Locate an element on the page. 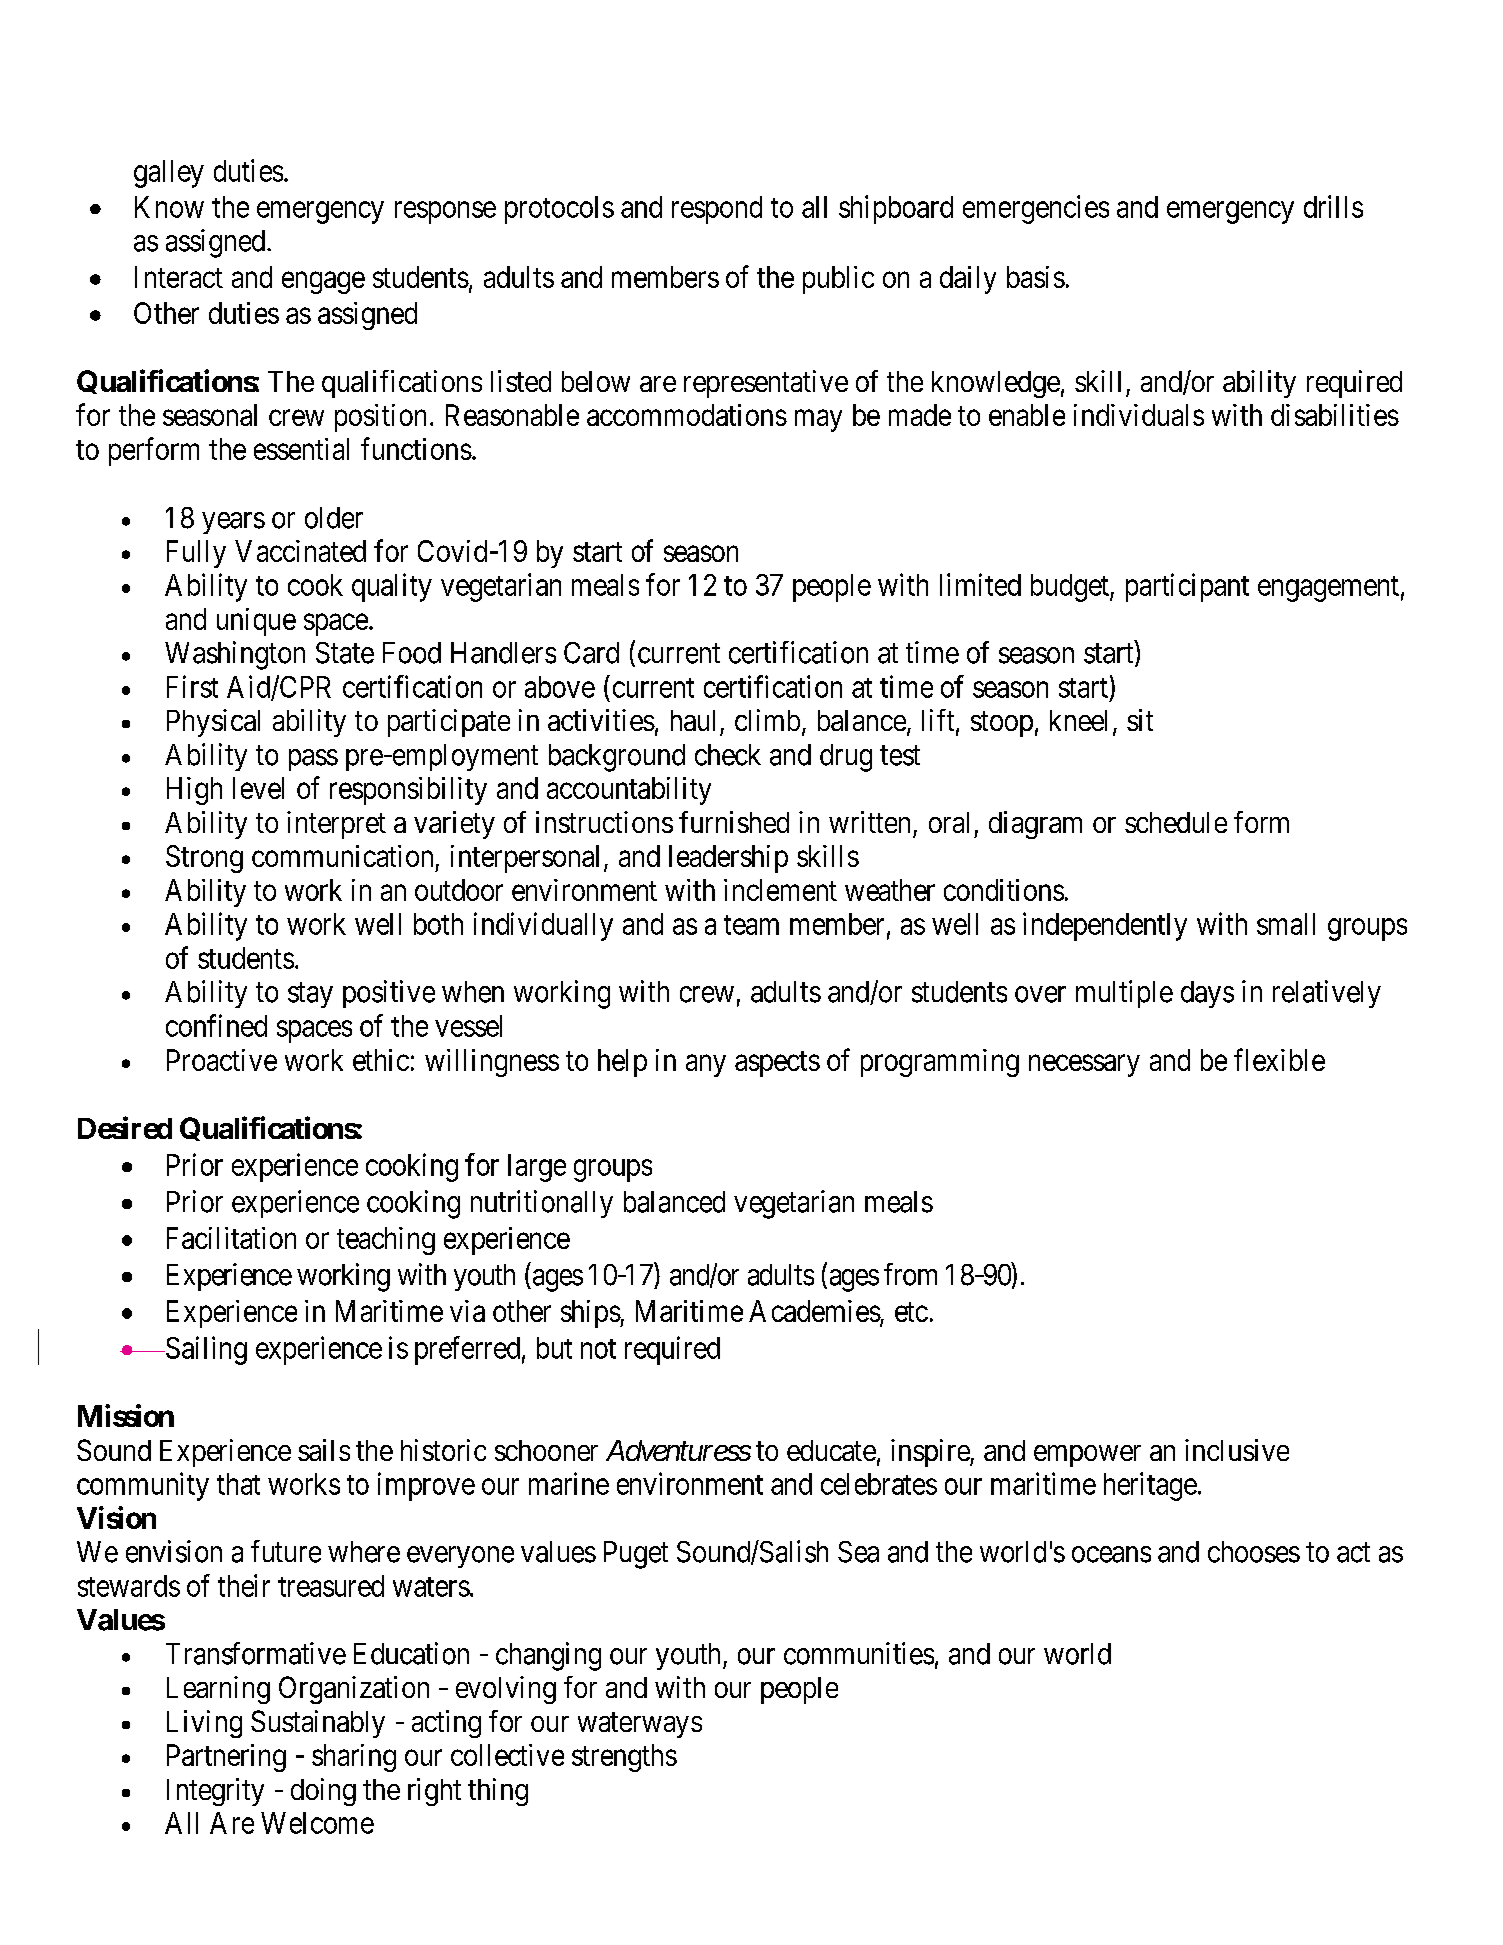 Image resolution: width=1503 pixels, height=1945 pixels. Academies is located at coordinates (815, 1311).
